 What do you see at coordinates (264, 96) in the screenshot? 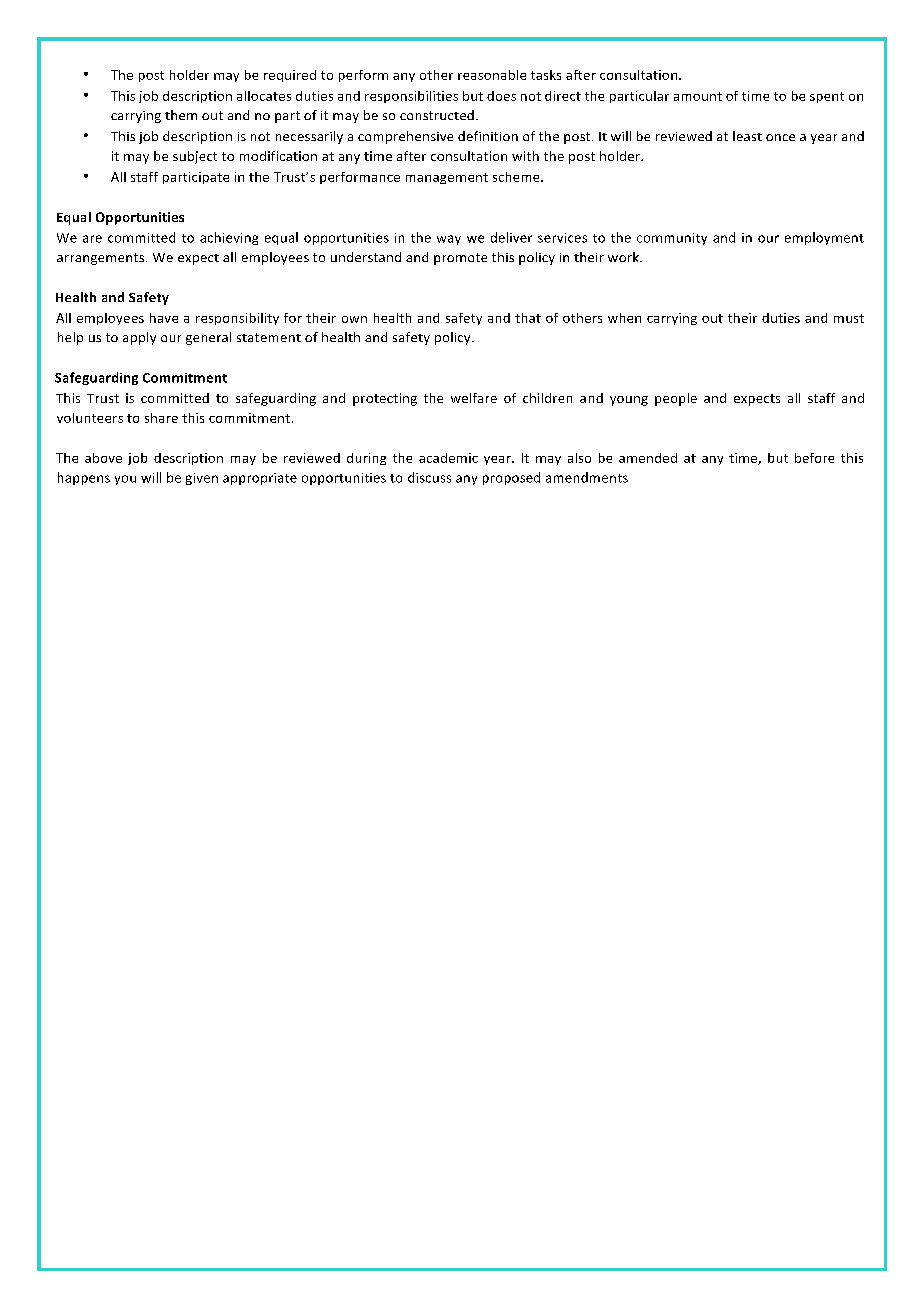
I see `allocates` at bounding box center [264, 96].
